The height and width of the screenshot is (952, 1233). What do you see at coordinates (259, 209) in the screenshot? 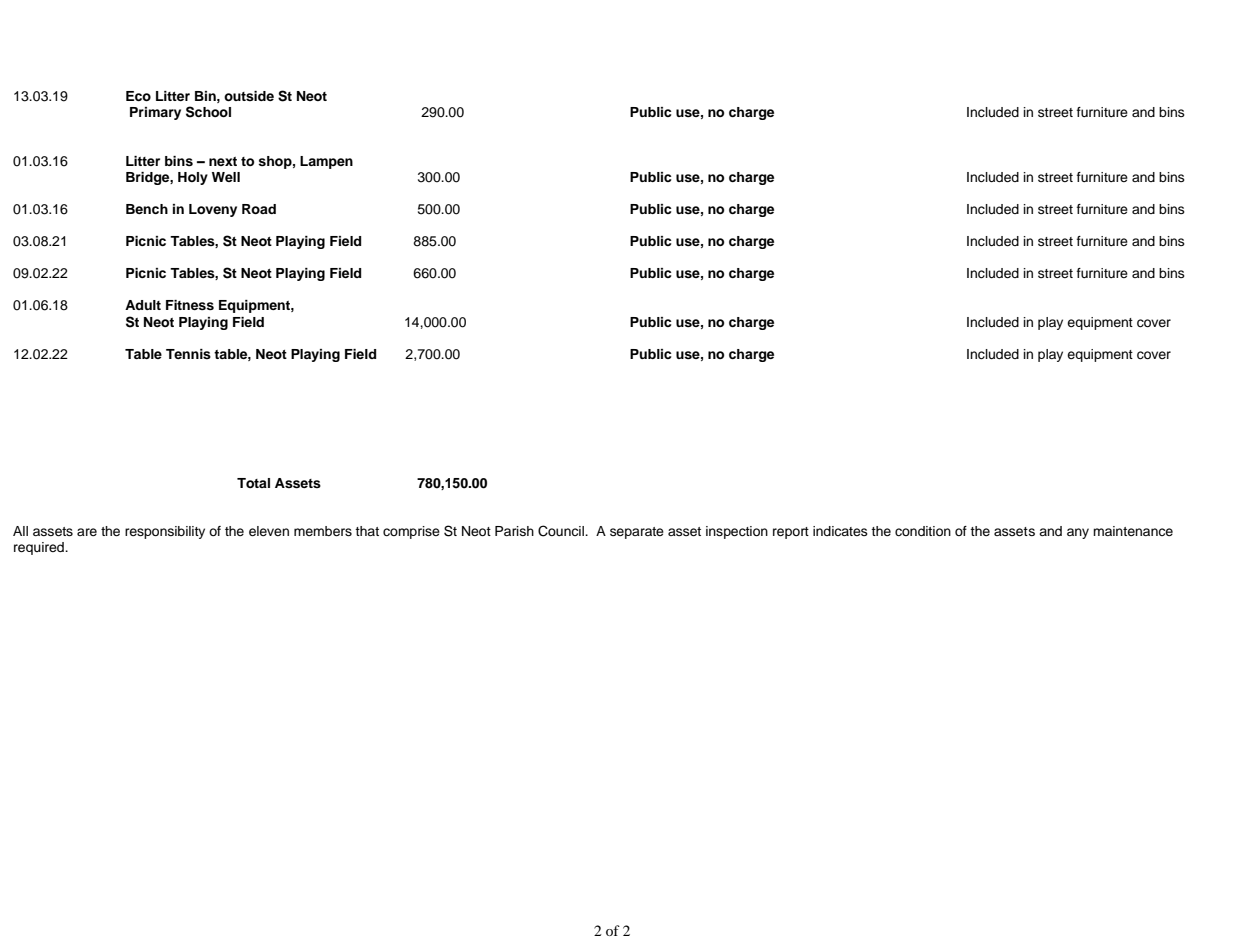
I see `Road` at bounding box center [259, 209].
